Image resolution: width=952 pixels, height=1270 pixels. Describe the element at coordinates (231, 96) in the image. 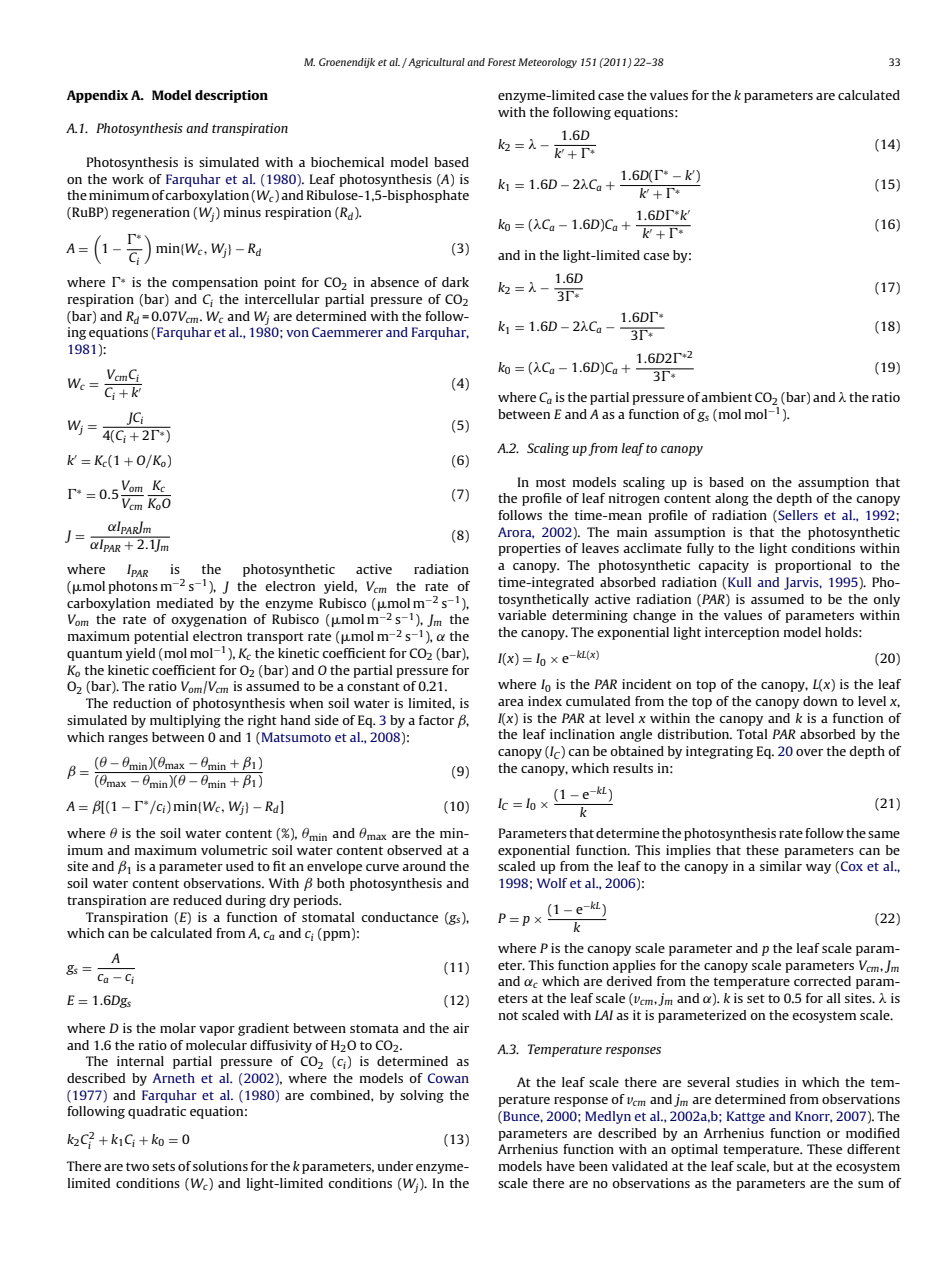

I see `description` at that location.
